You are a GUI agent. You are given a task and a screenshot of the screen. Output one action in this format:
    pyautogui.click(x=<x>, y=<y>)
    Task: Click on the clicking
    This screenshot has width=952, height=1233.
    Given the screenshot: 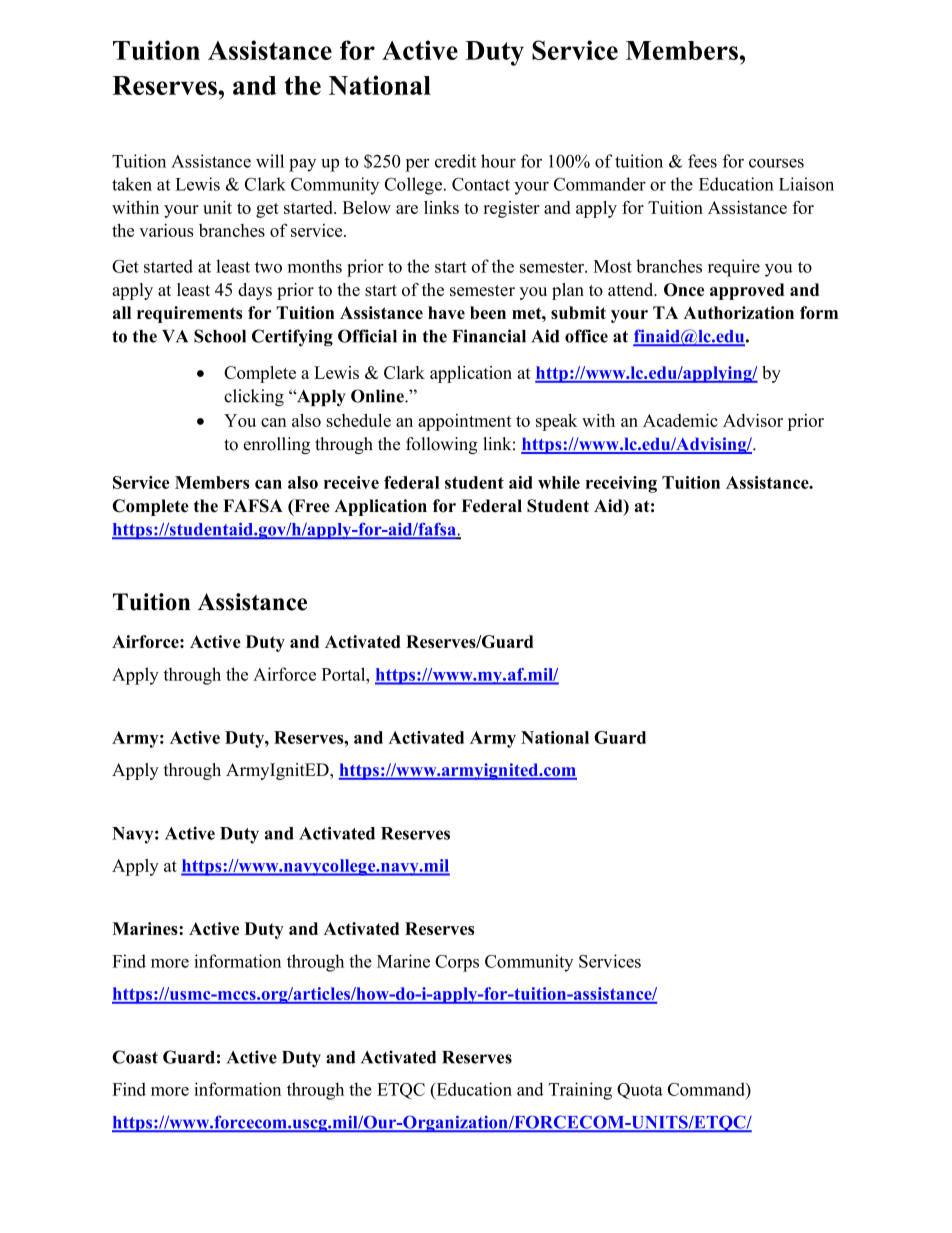 What is the action you would take?
    pyautogui.click(x=254, y=398)
